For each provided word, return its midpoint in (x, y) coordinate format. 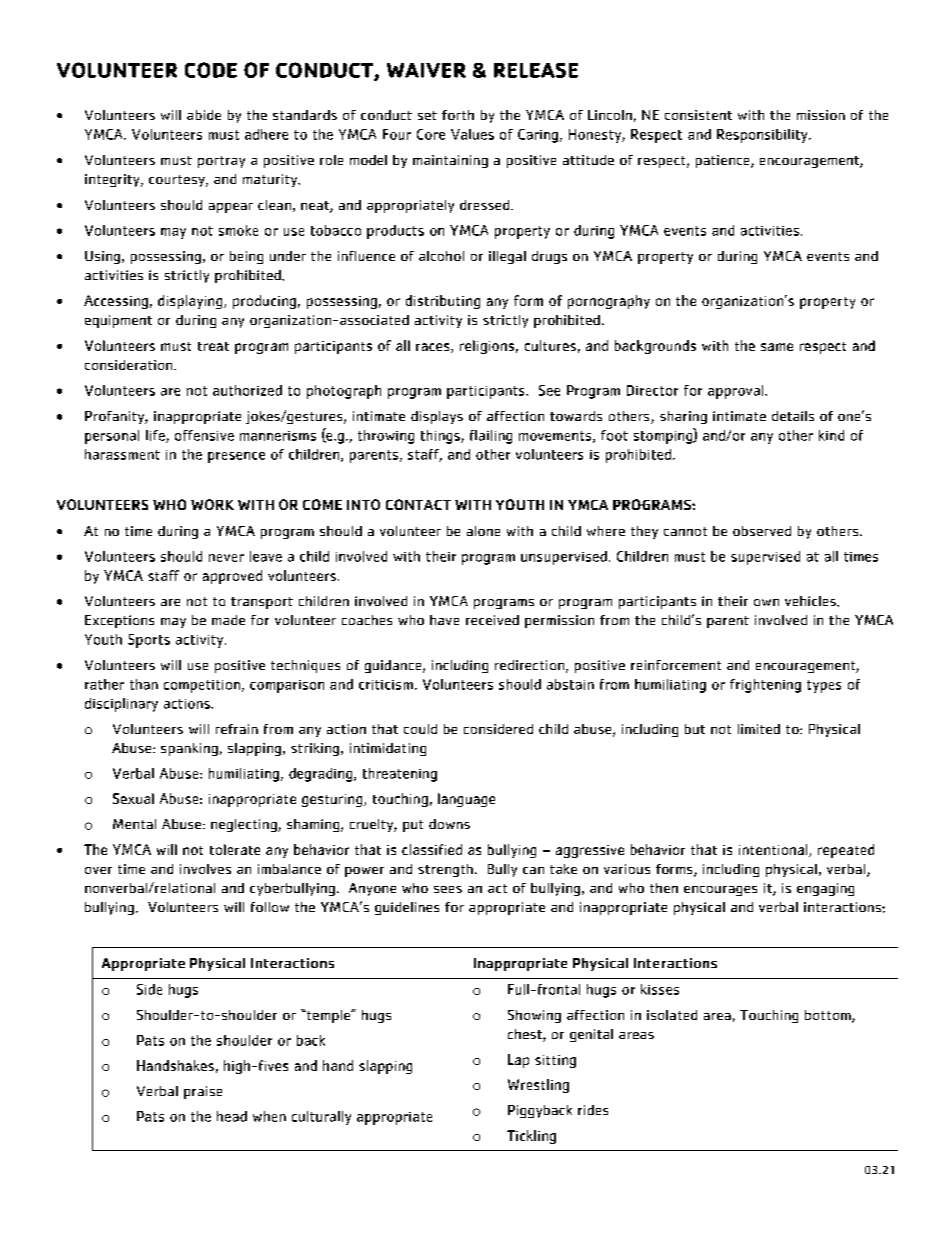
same (777, 347)
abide (204, 115)
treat (213, 346)
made (228, 620)
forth (458, 115)
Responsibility (763, 136)
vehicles (811, 601)
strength (445, 870)
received (492, 620)
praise (203, 1092)
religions (487, 347)
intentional (774, 850)
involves (205, 869)
